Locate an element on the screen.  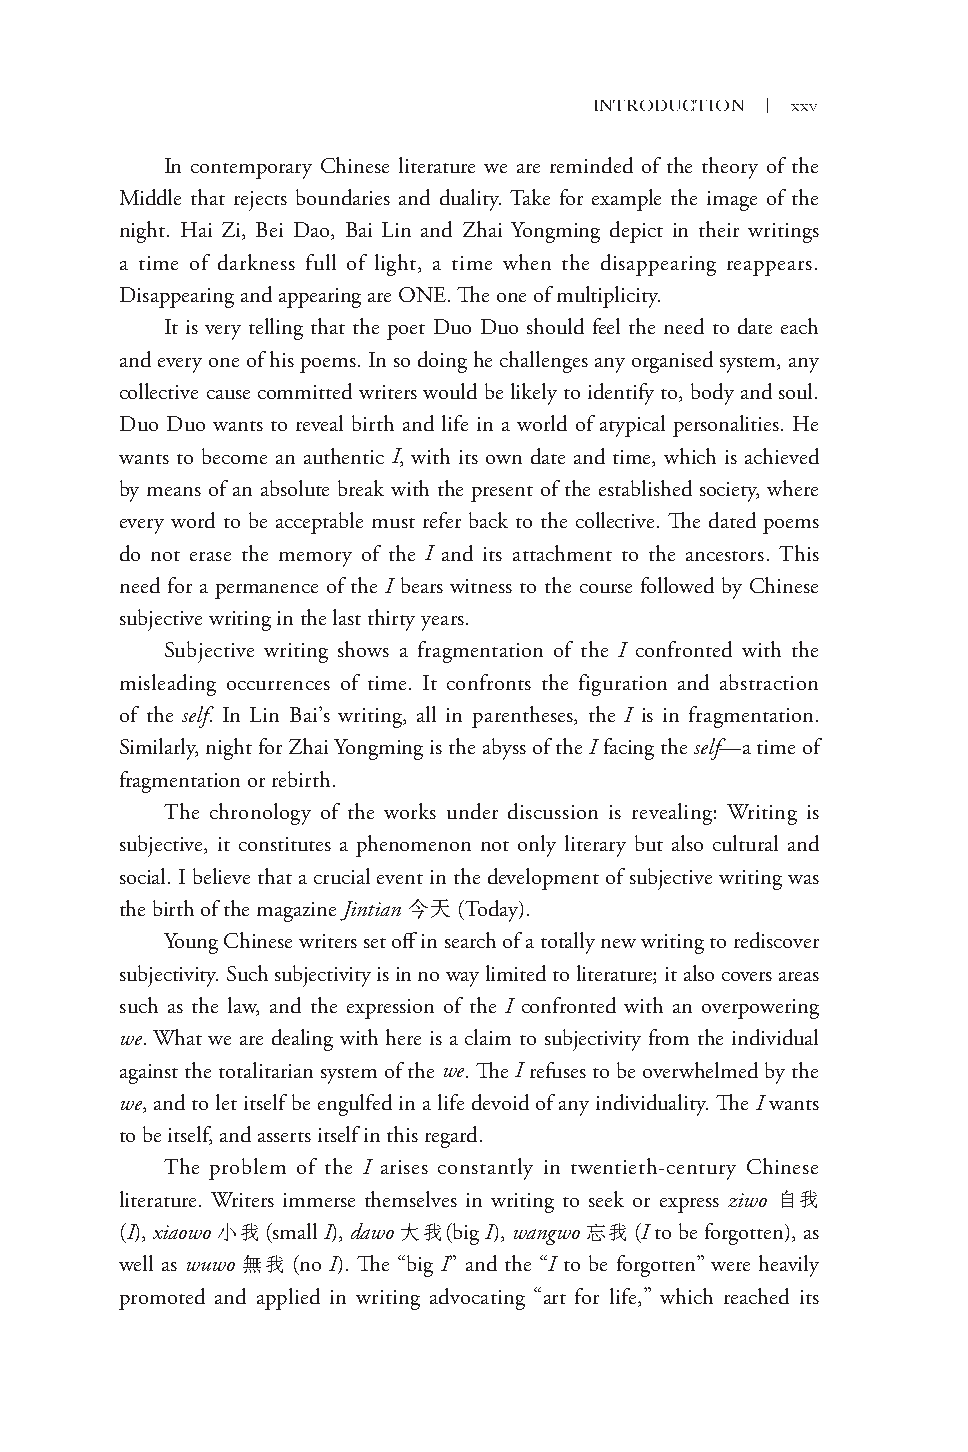
covers is located at coordinates (747, 976).
